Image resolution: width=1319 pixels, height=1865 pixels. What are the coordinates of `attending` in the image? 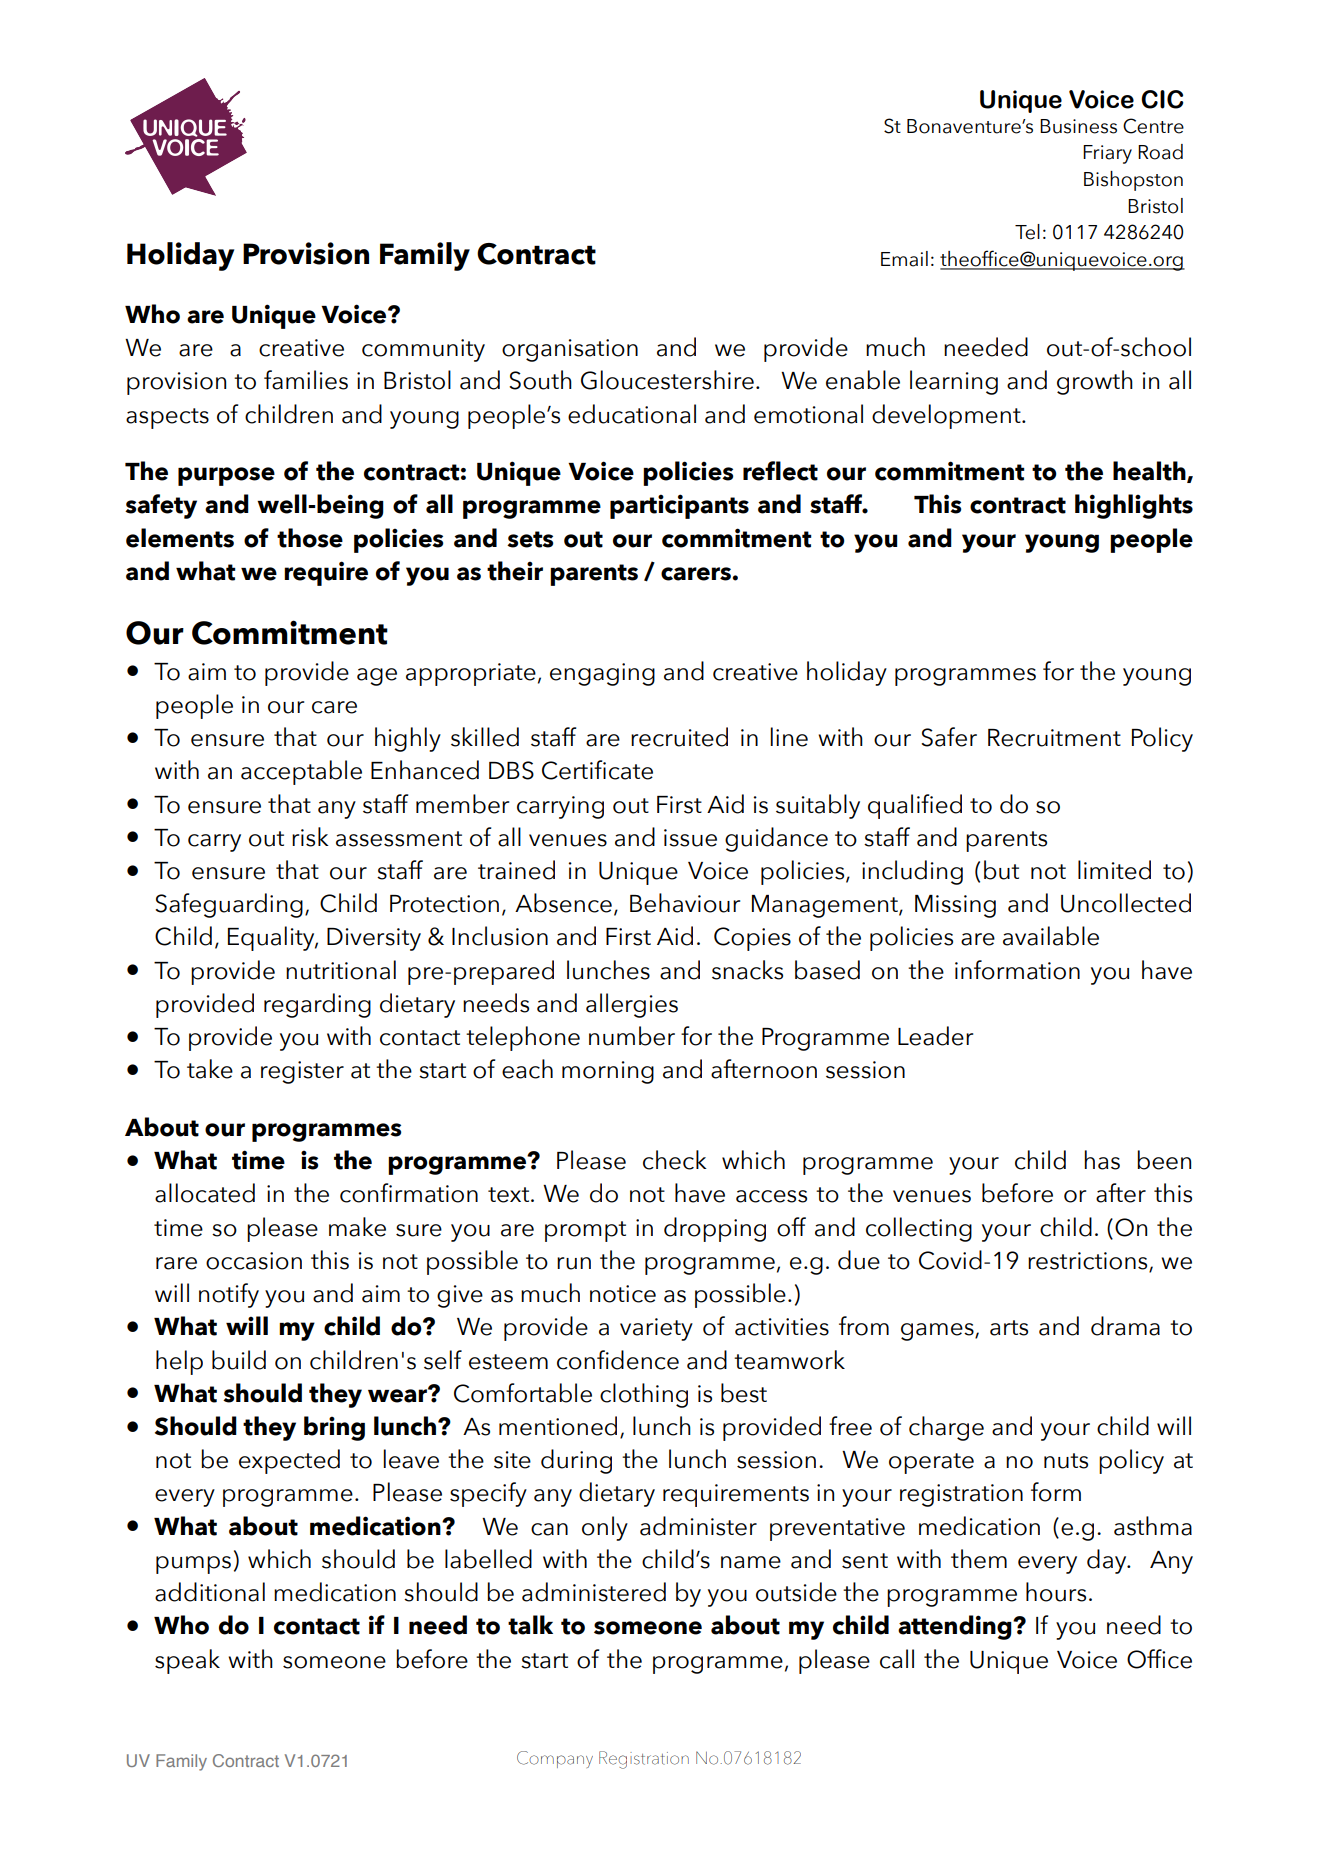 It's located at (956, 1627).
